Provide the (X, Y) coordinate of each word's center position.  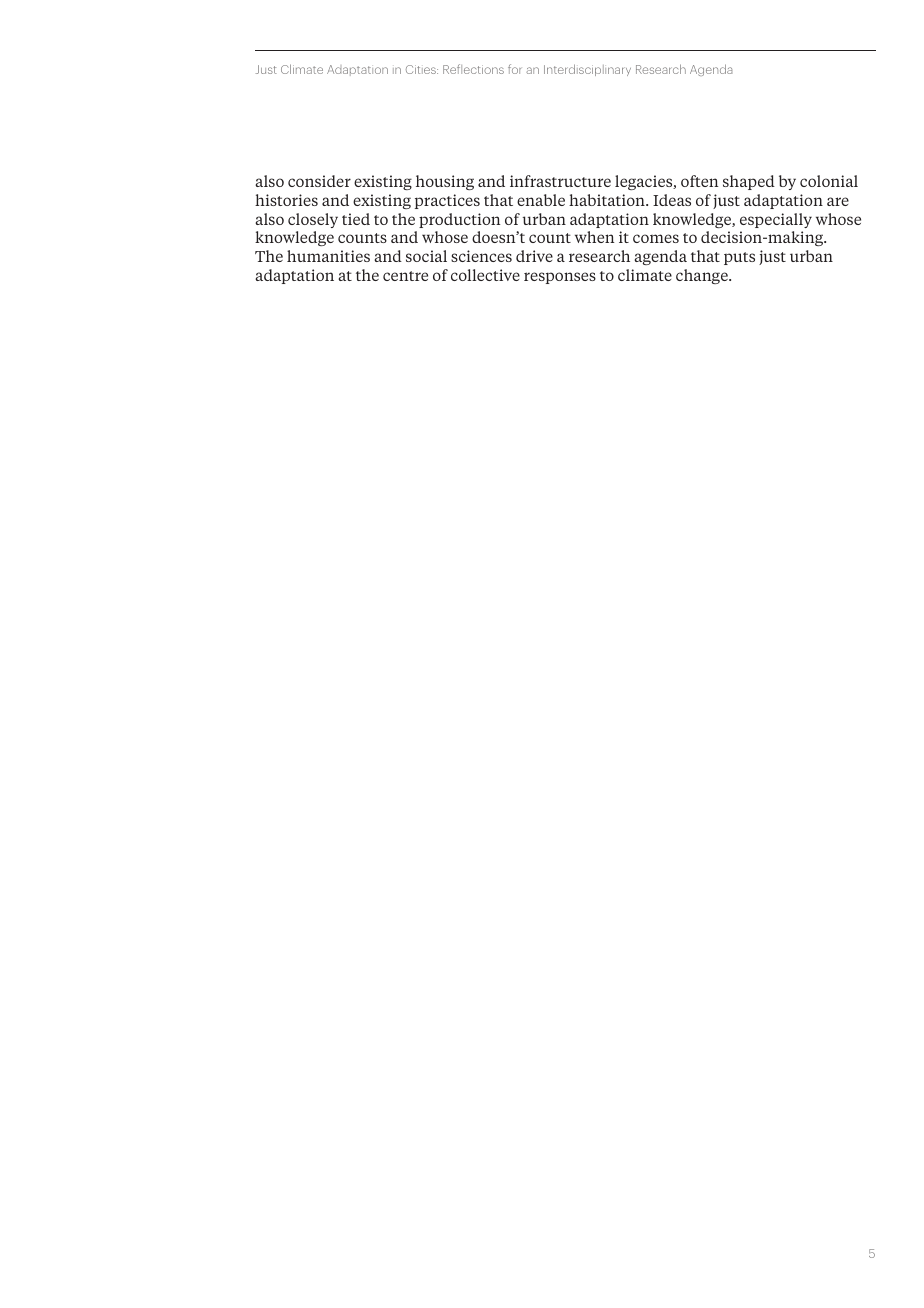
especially (776, 220)
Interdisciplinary (587, 70)
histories (286, 200)
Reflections (473, 69)
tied (356, 219)
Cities (422, 69)
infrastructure (560, 181)
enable (541, 200)
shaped (749, 182)
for (514, 69)
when (594, 237)
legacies (645, 182)
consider (319, 181)
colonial (829, 181)
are (838, 201)
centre (405, 276)
